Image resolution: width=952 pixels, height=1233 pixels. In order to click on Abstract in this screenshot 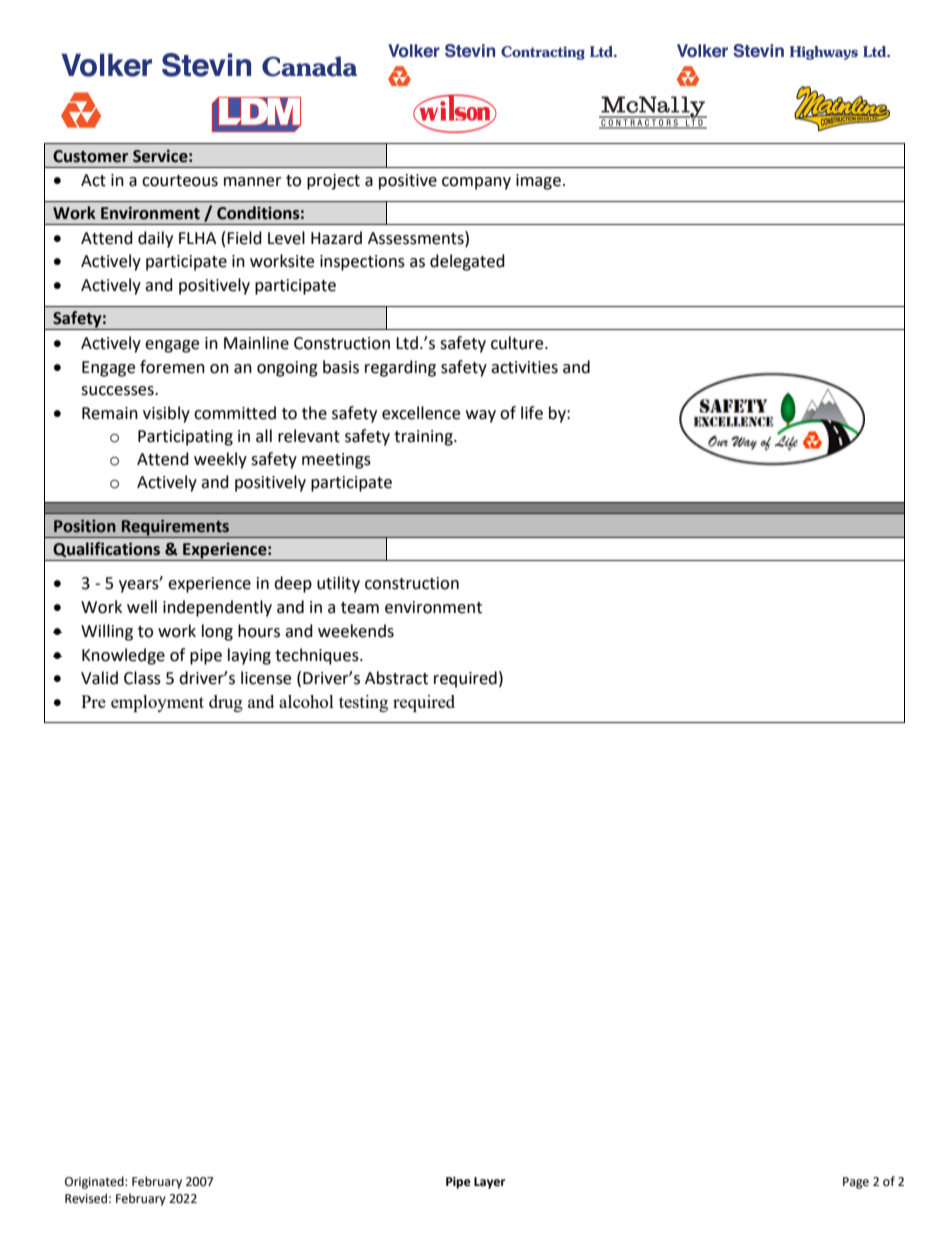, I will do `click(396, 678)`.
